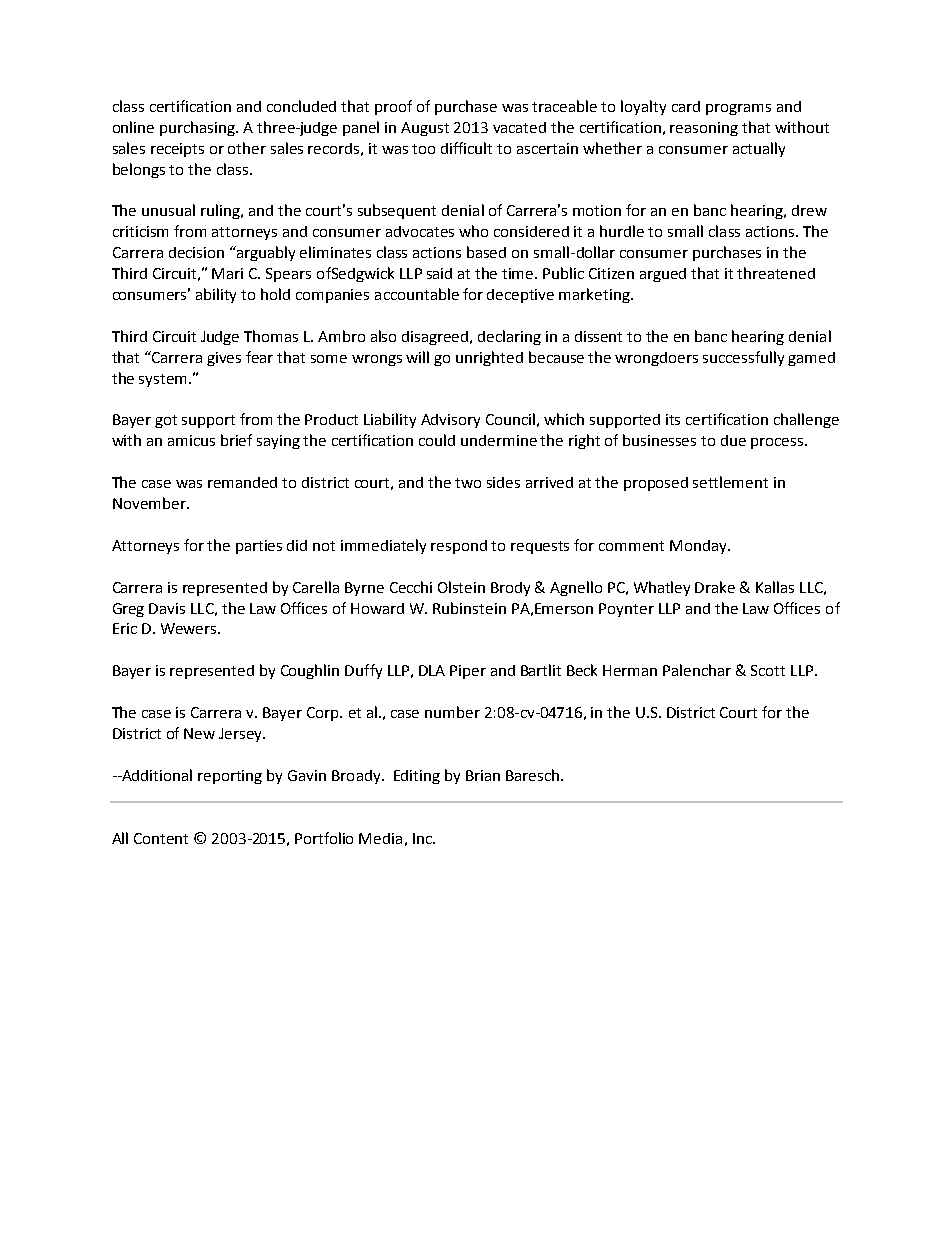  Describe the element at coordinates (704, 129) in the screenshot. I see `reasoning` at that location.
